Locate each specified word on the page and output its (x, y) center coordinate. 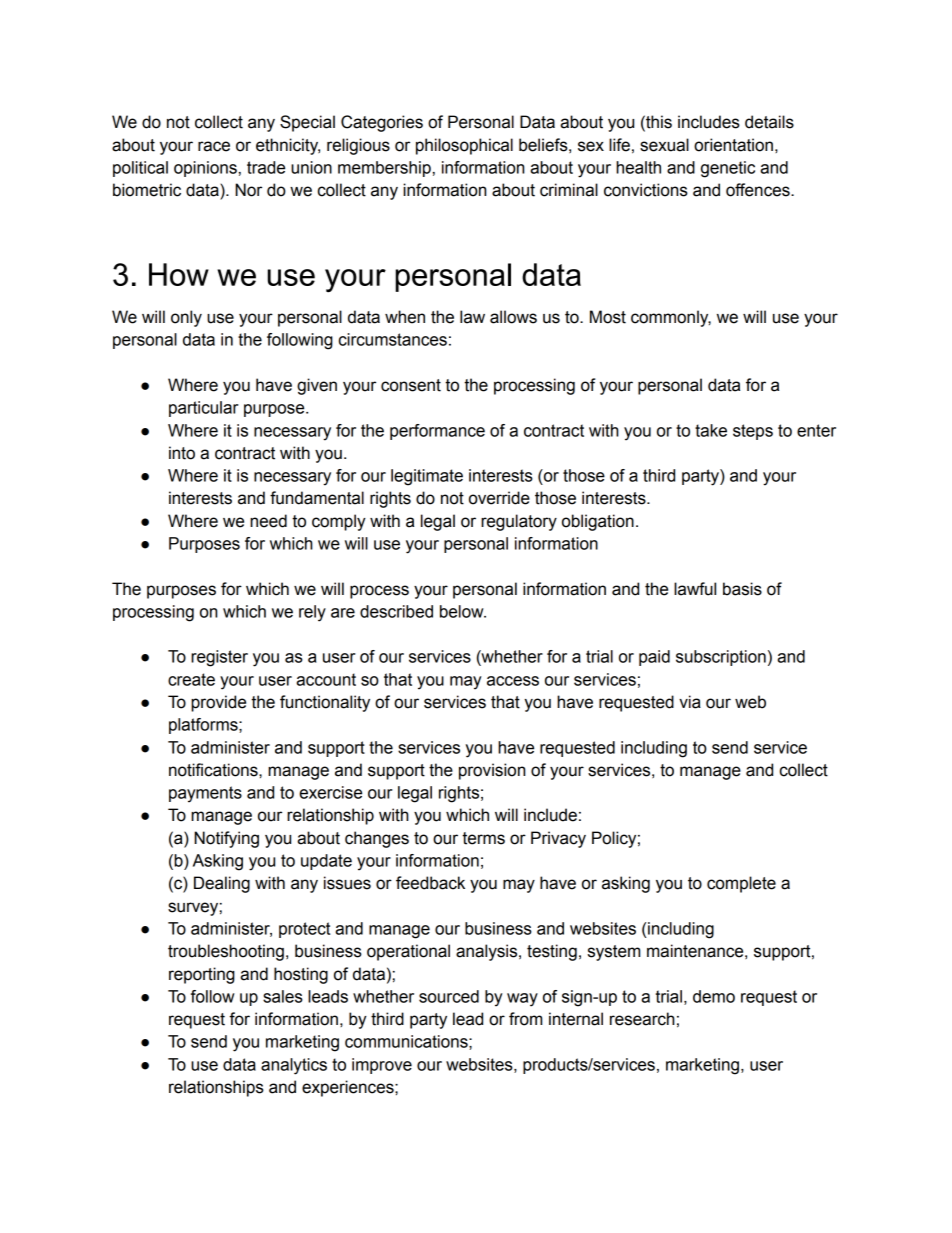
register (219, 658)
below (463, 611)
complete (741, 884)
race (214, 146)
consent (411, 385)
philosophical (464, 146)
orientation (733, 145)
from (525, 1019)
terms (483, 838)
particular (204, 409)
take (711, 430)
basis (742, 589)
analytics (294, 1066)
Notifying (226, 839)
